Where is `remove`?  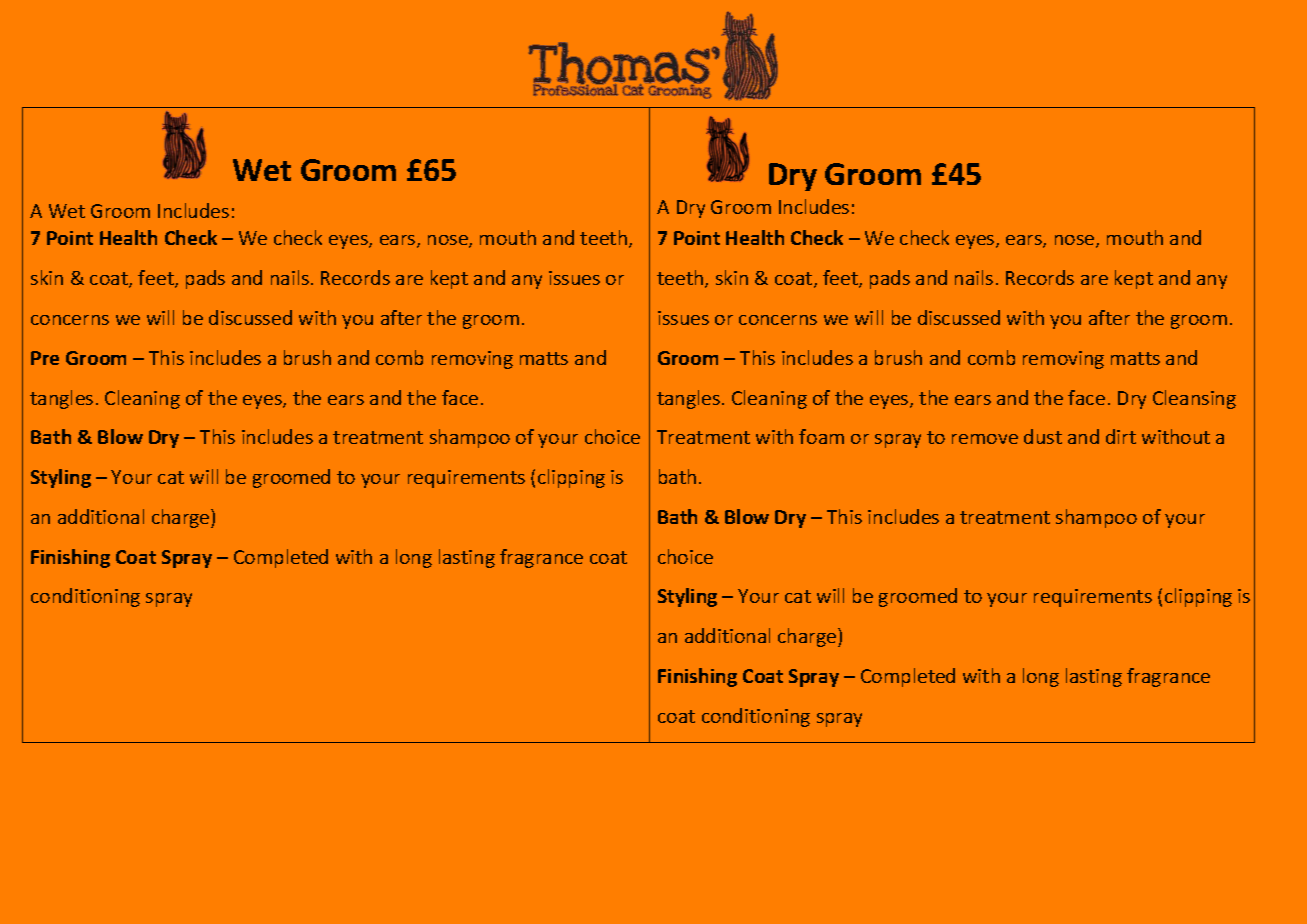 remove is located at coordinates (985, 439).
